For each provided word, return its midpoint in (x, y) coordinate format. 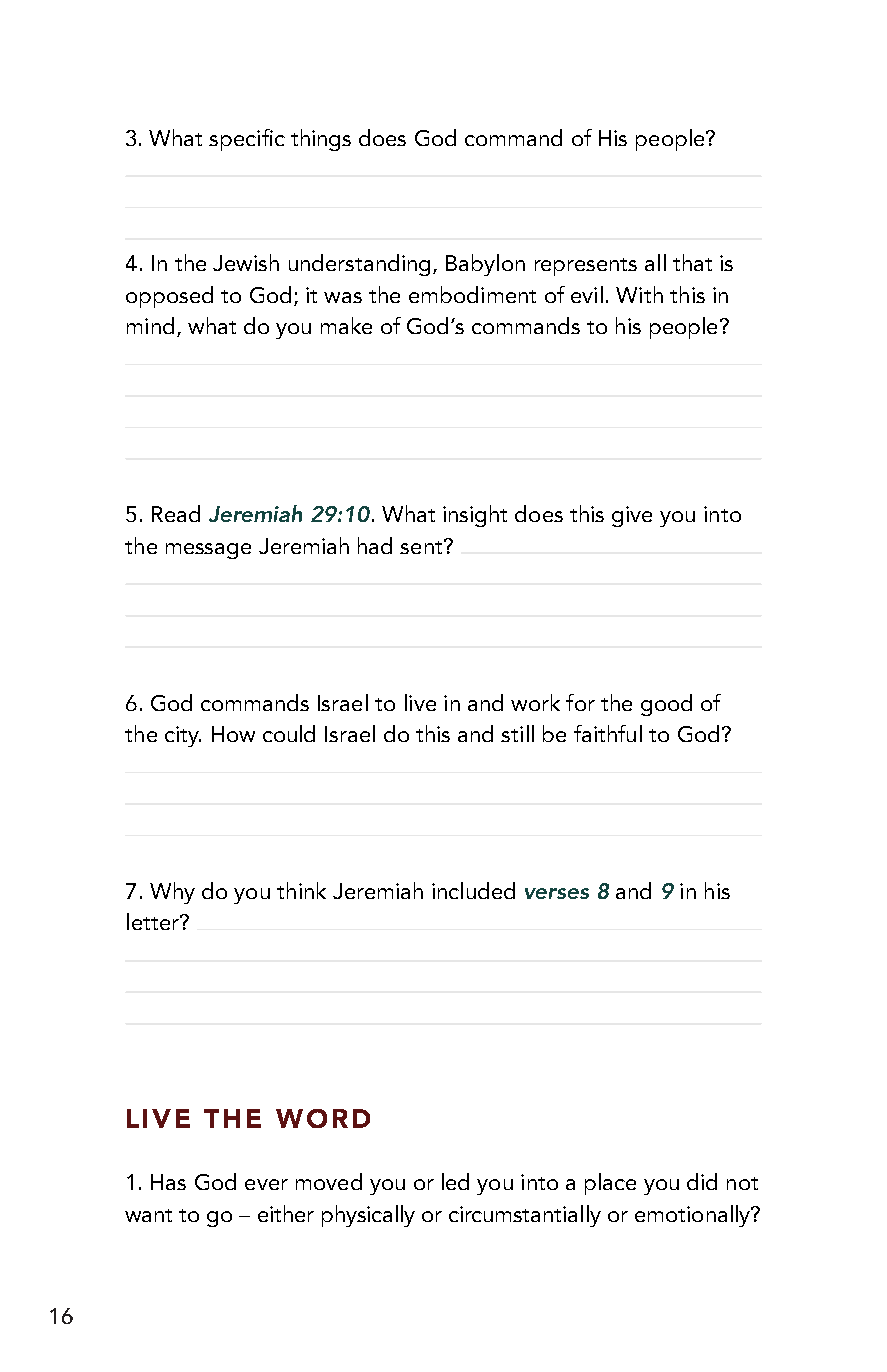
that (692, 262)
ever (266, 1184)
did (702, 1181)
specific (247, 140)
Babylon (485, 265)
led (455, 1181)
